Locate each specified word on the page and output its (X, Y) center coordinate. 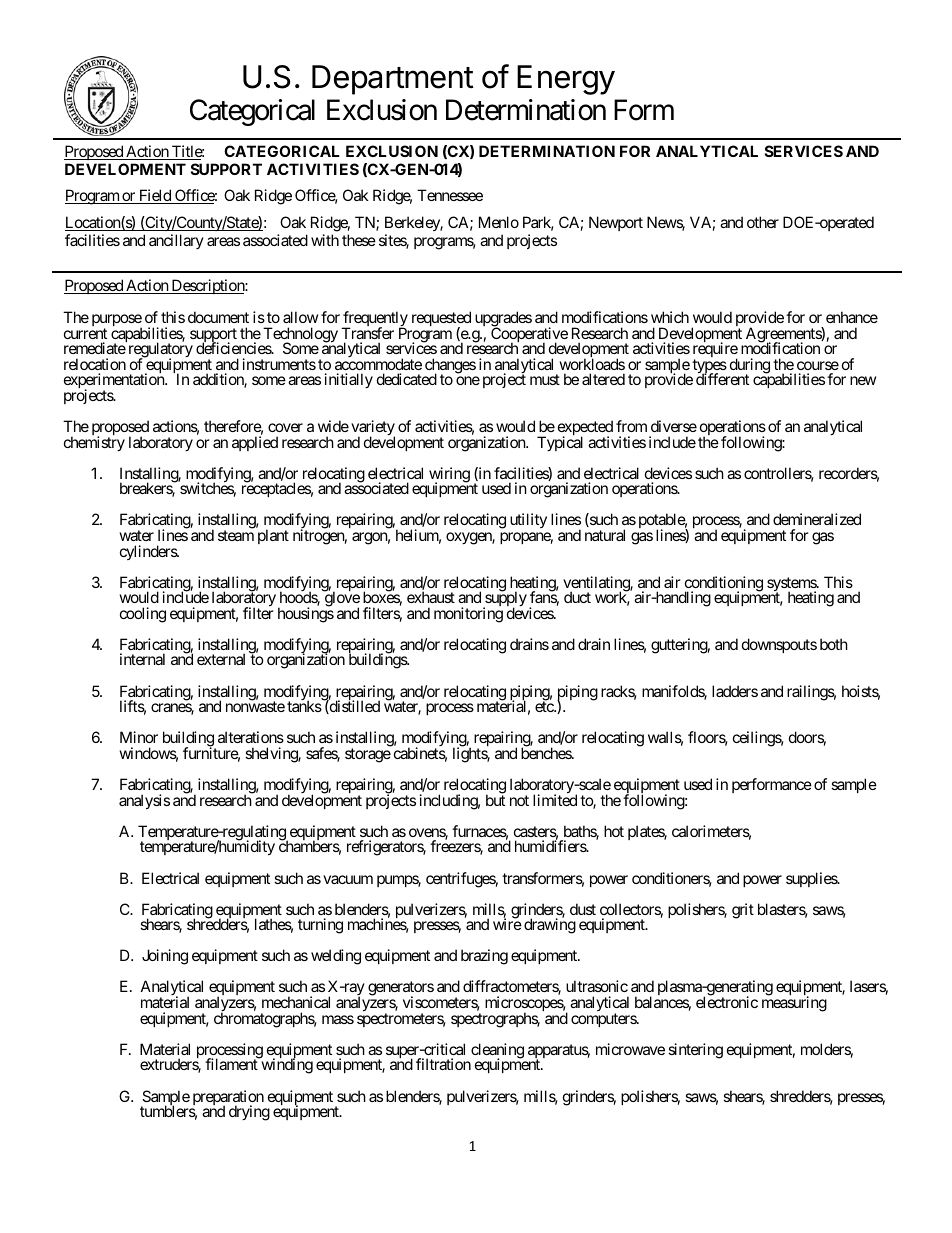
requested (441, 320)
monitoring (468, 615)
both (834, 644)
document (218, 317)
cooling (143, 615)
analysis (144, 801)
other (763, 222)
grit (743, 911)
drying (249, 1113)
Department (393, 80)
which (670, 317)
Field (155, 196)
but (495, 799)
